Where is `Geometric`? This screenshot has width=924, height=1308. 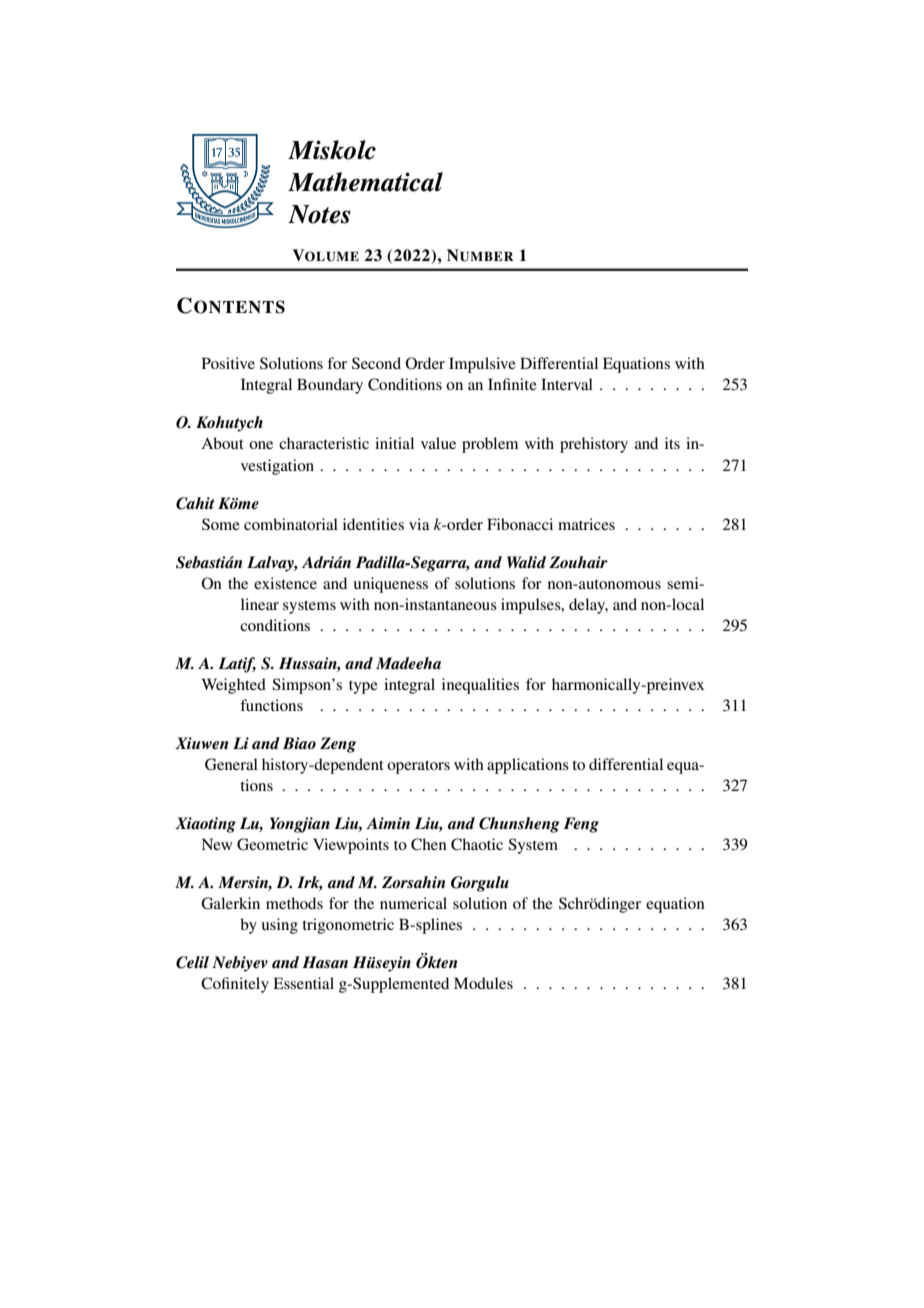 Geometric is located at coordinates (272, 844).
